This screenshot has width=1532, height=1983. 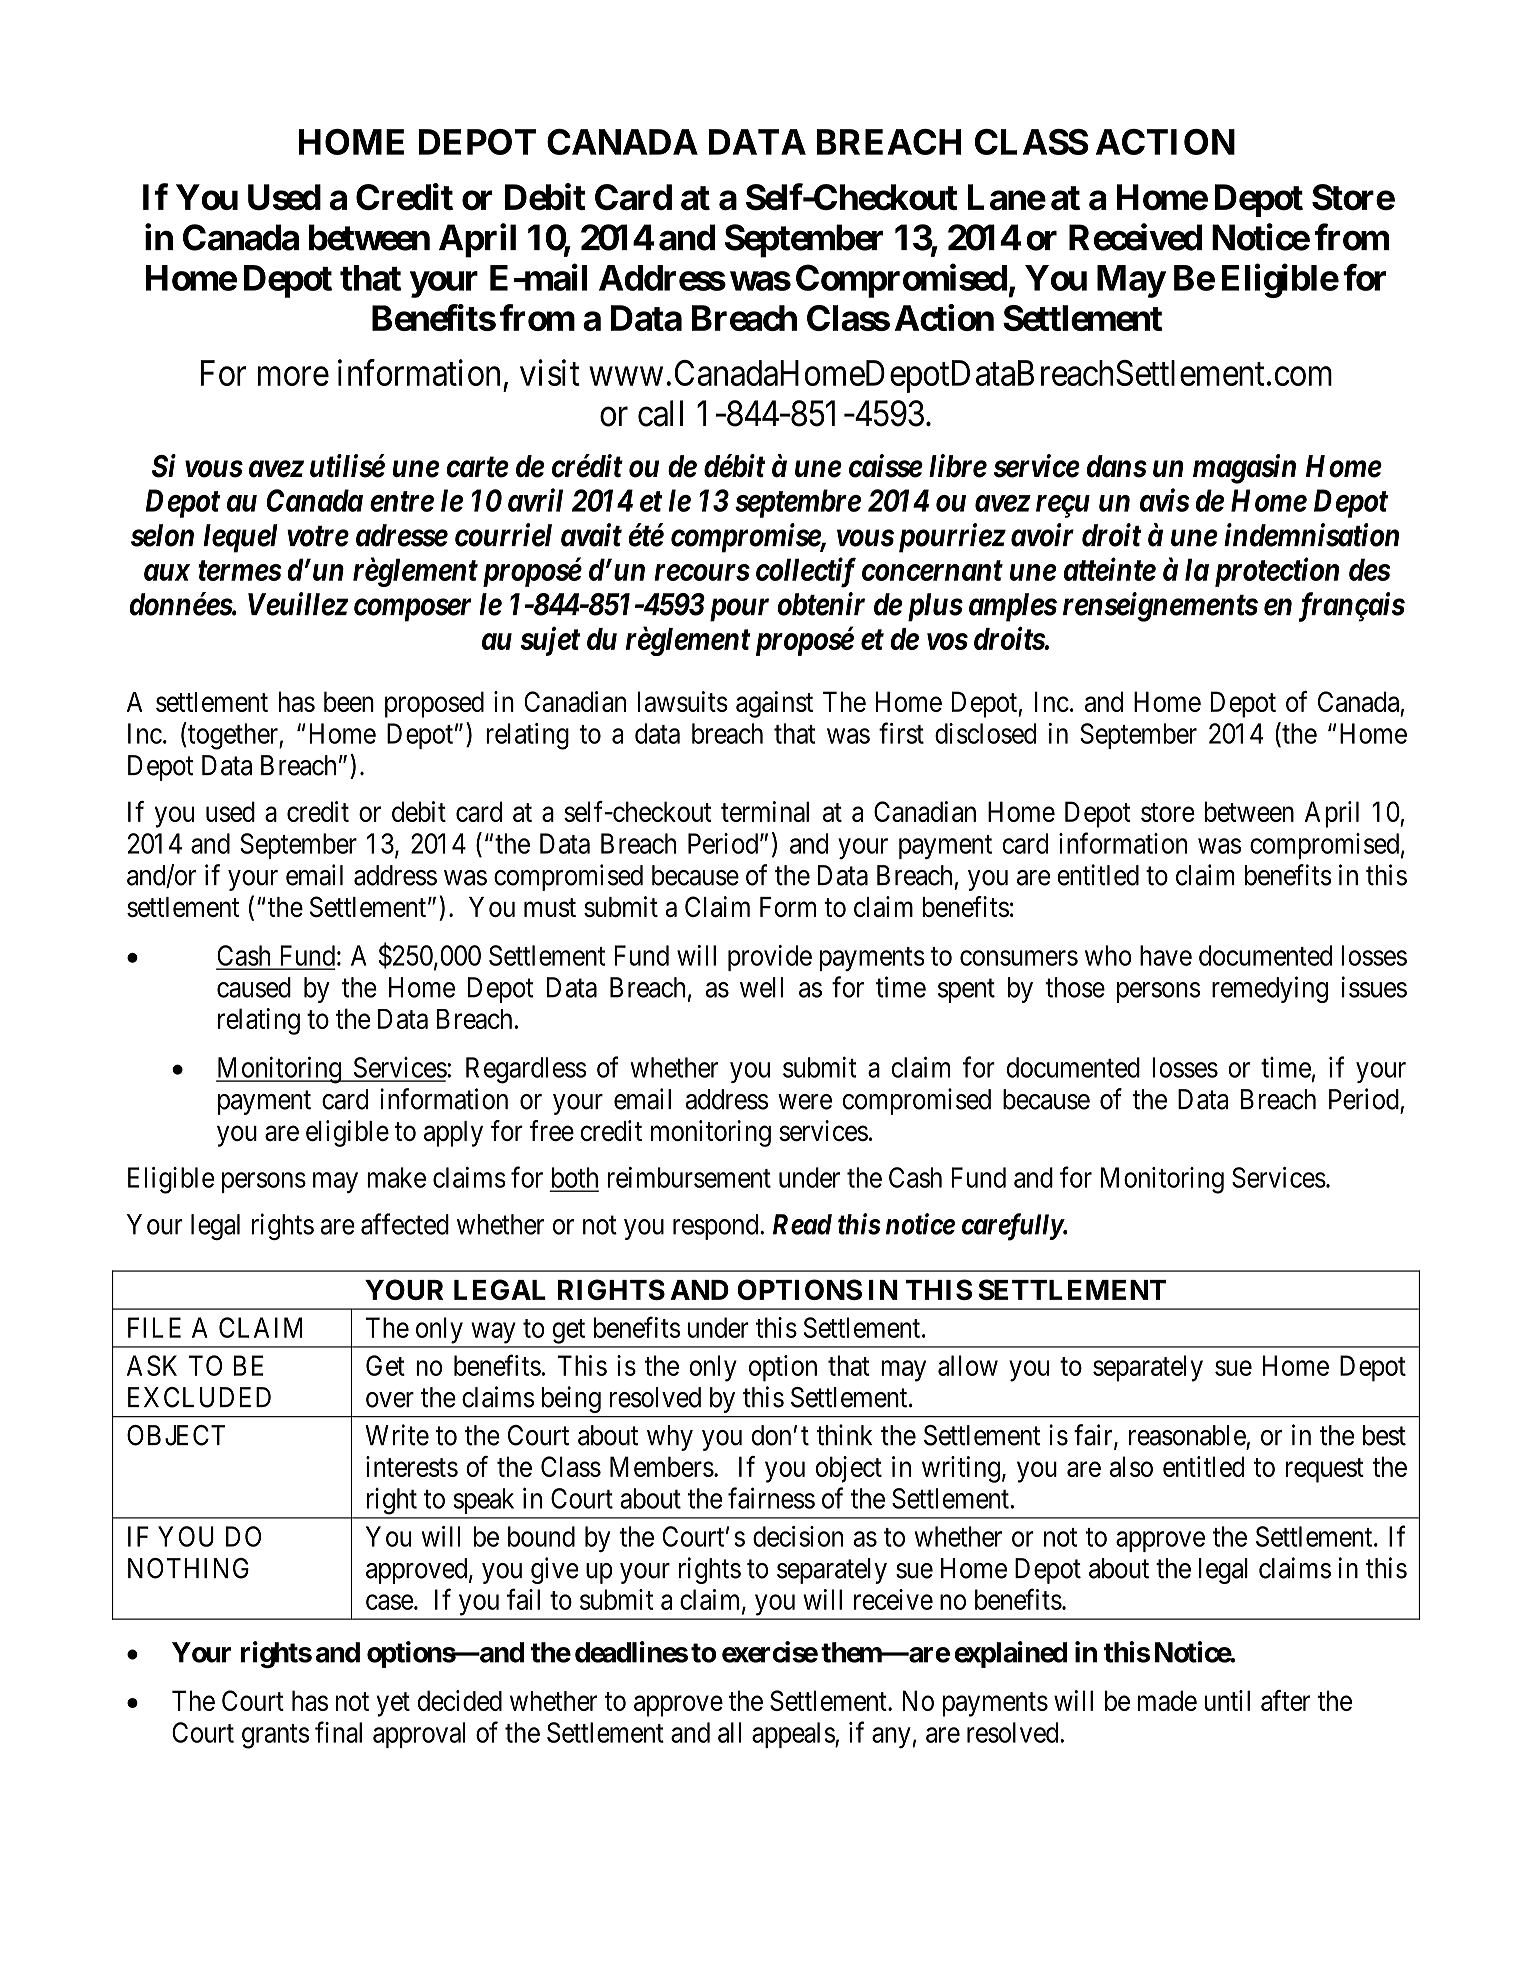 What do you see at coordinates (477, 467) in the screenshot?
I see `carte` at bounding box center [477, 467].
